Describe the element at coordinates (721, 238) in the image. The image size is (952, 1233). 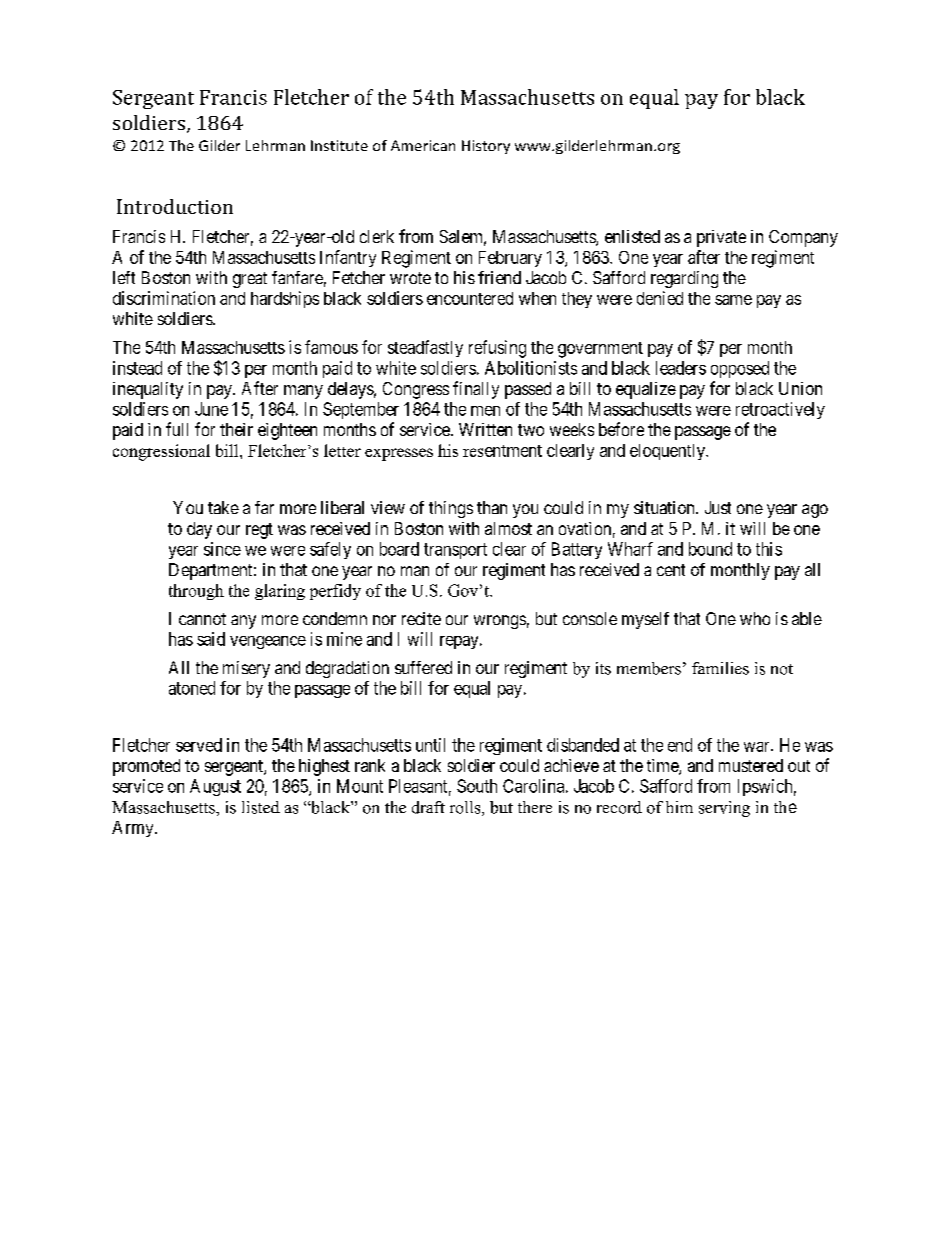
I see `private` at that location.
